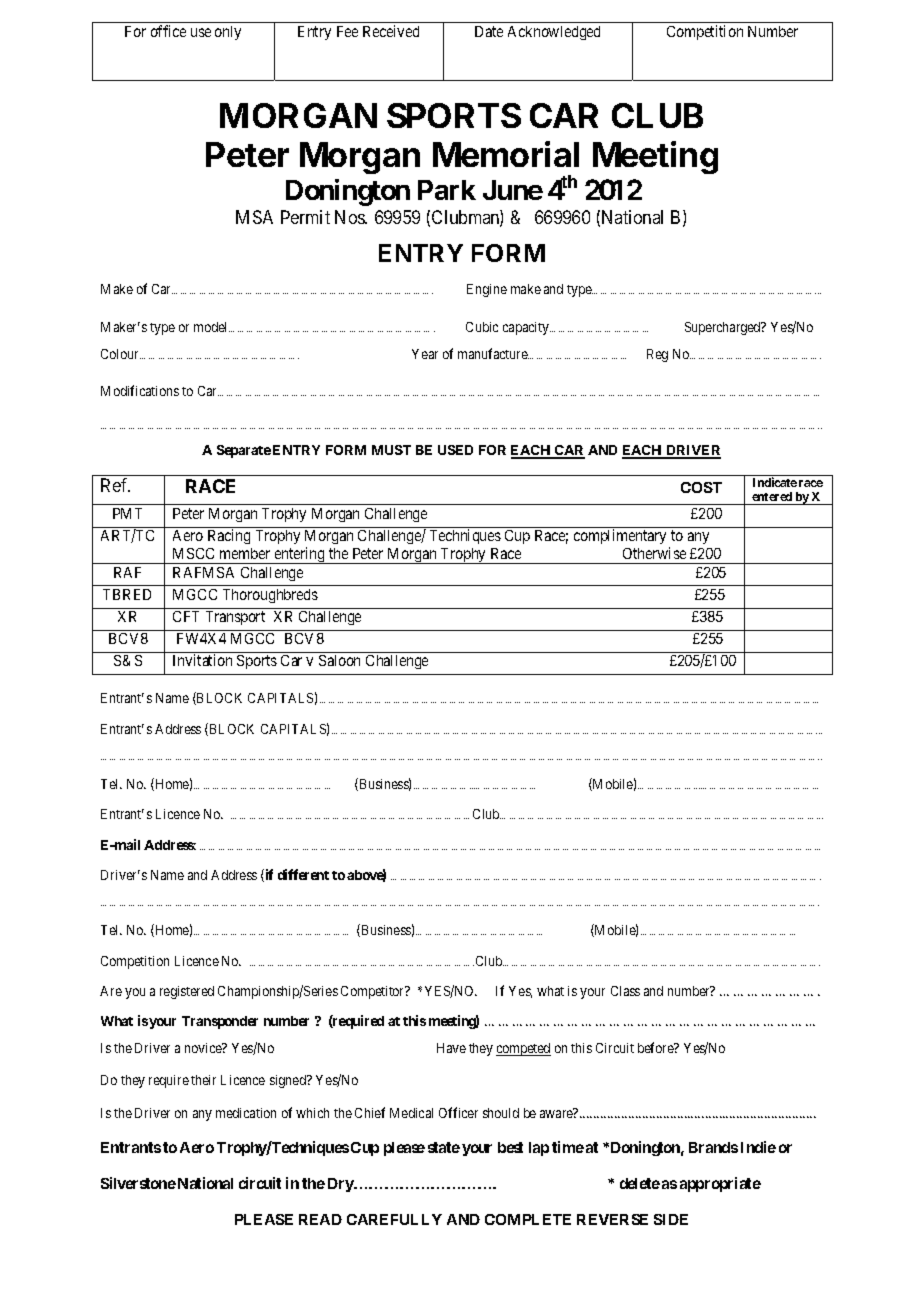 Image resolution: width=924 pixels, height=1308 pixels. What do you see at coordinates (489, 31) in the screenshot?
I see `Date` at bounding box center [489, 31].
